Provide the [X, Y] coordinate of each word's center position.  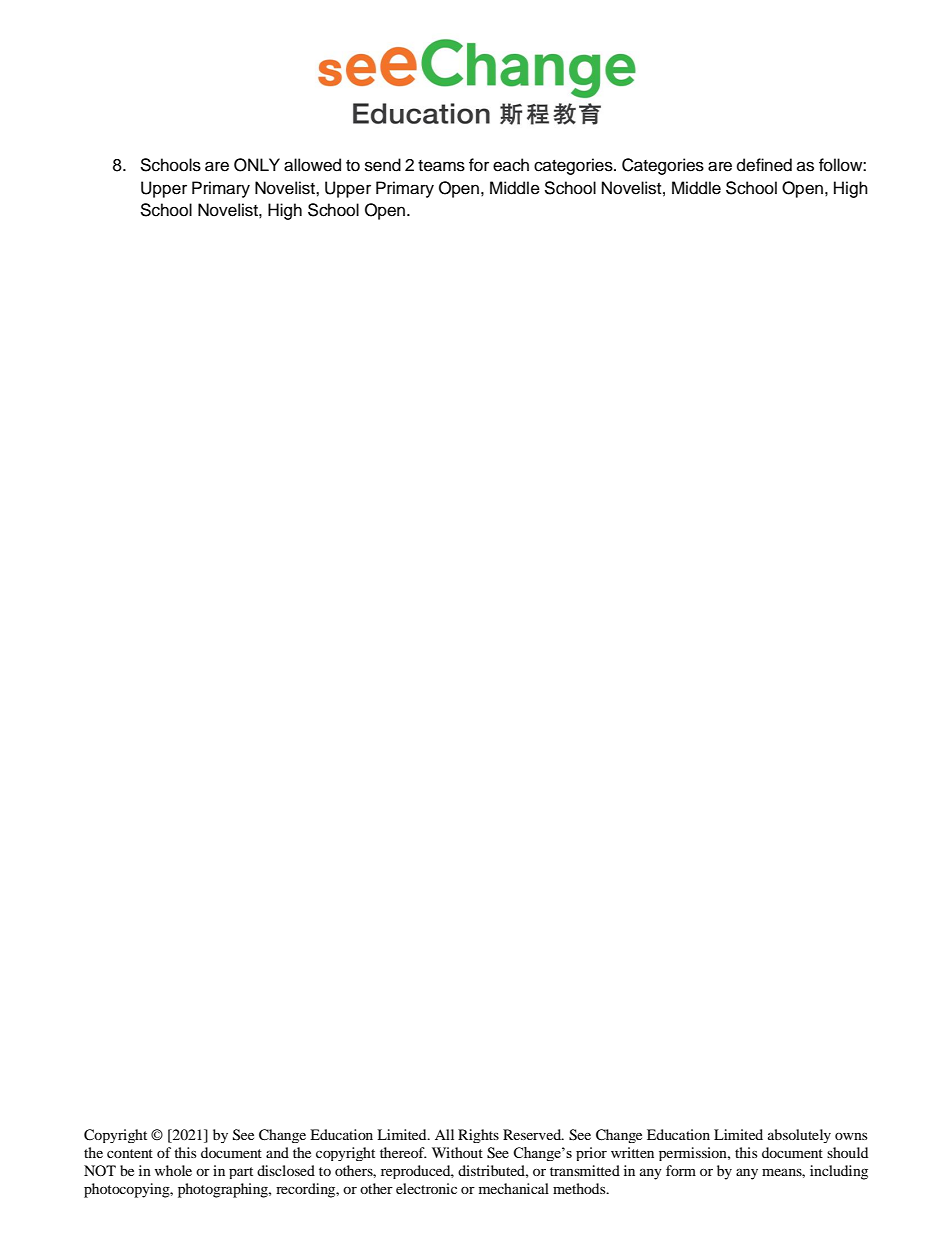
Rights [478, 1136]
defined [764, 165]
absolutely [799, 1136]
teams [441, 166]
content [130, 1153]
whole [173, 1170]
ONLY [257, 165]
